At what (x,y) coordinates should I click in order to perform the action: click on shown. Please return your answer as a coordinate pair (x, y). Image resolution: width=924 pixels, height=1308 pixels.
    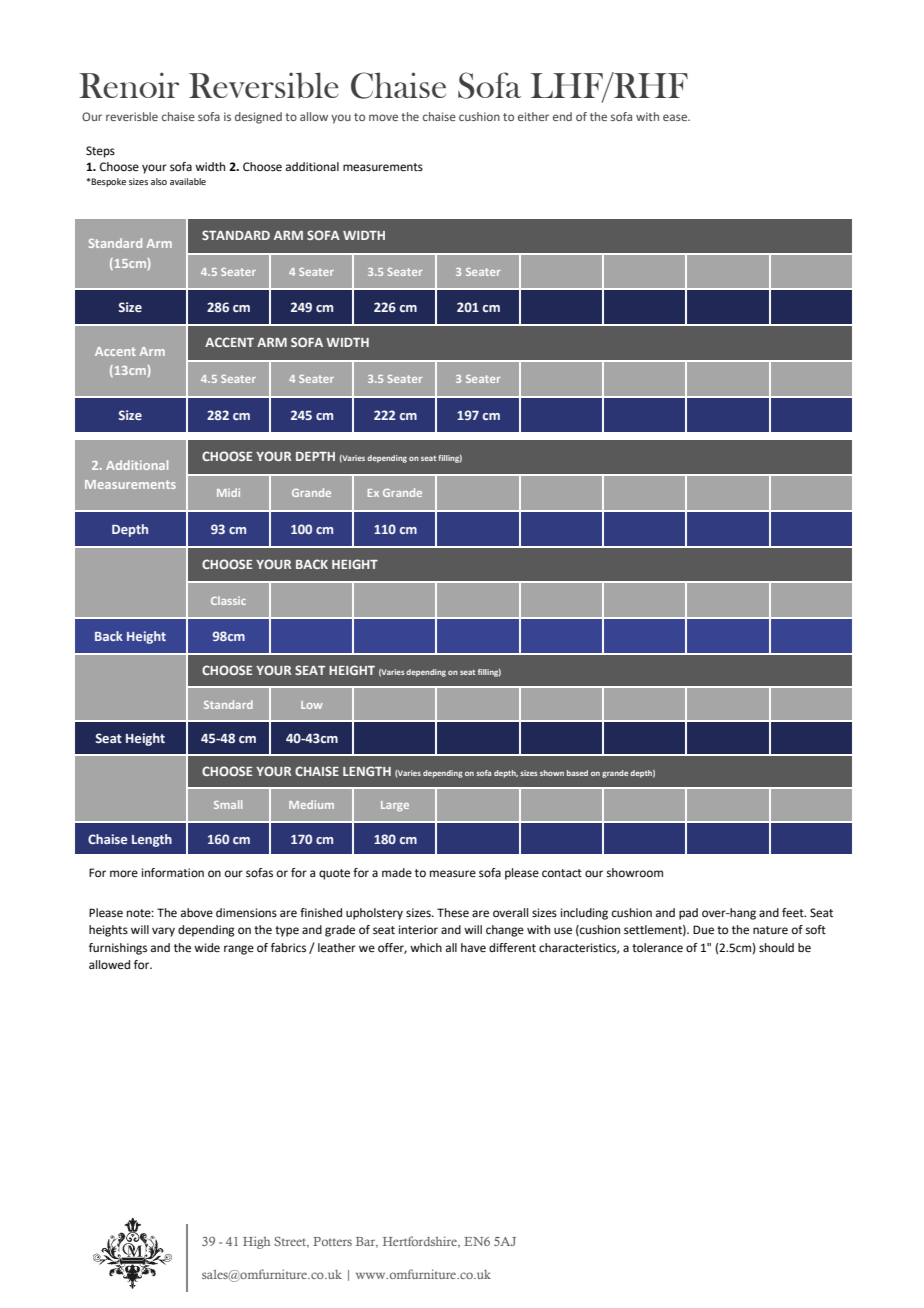
    Looking at the image, I should click on (552, 773).
